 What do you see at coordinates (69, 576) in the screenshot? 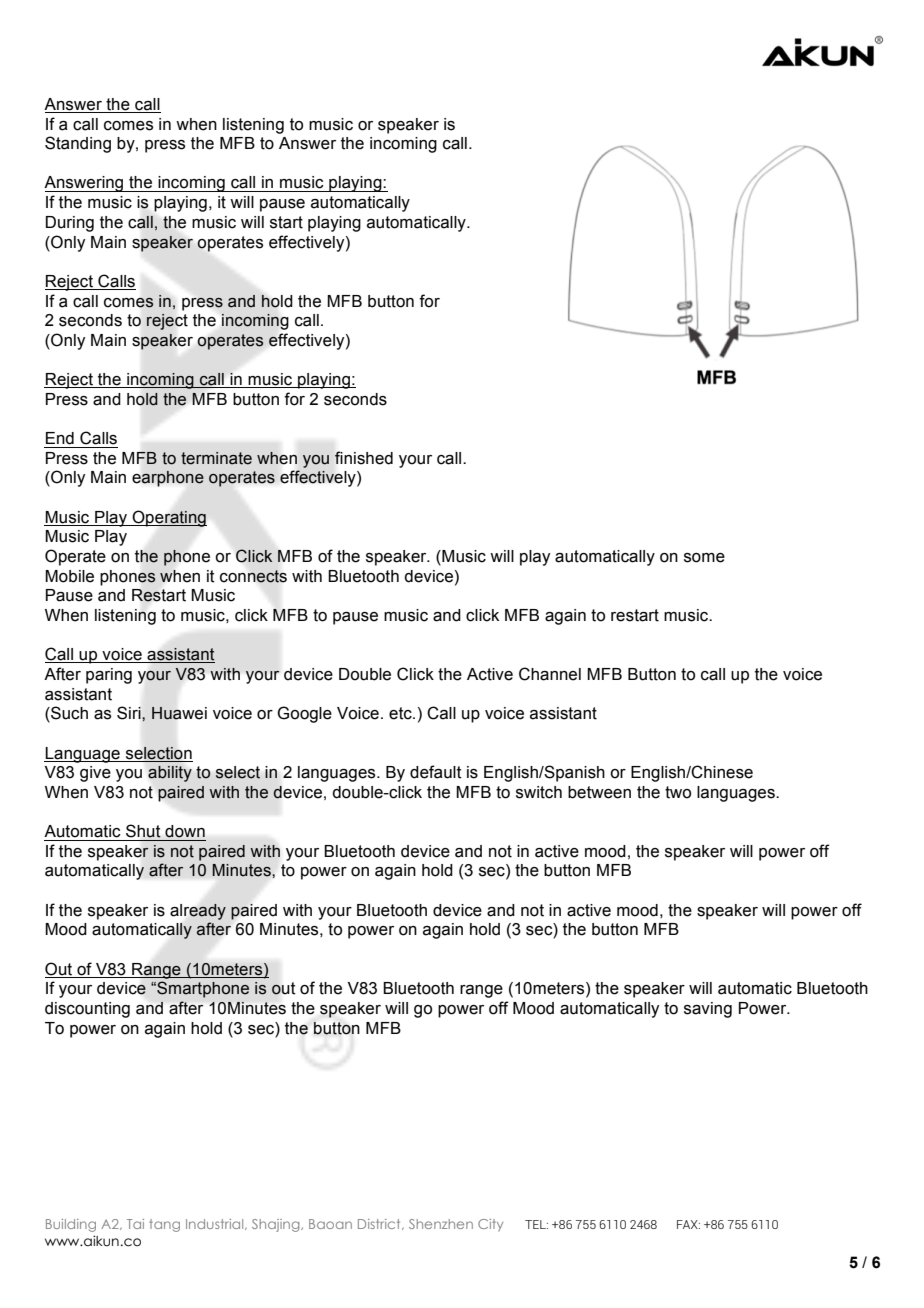
I see `Mobile` at bounding box center [69, 576].
